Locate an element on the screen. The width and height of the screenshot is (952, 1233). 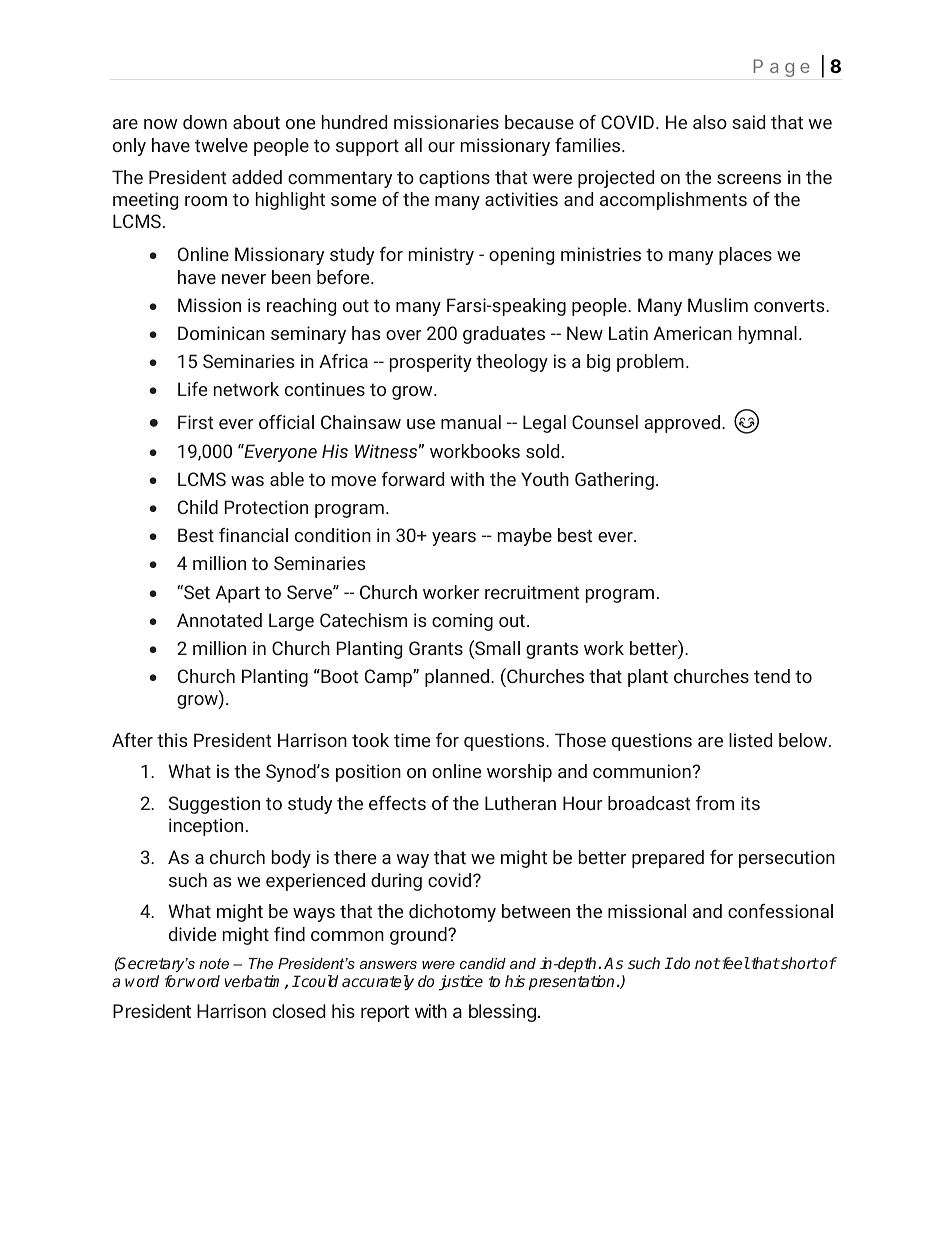
Apart is located at coordinates (237, 594).
